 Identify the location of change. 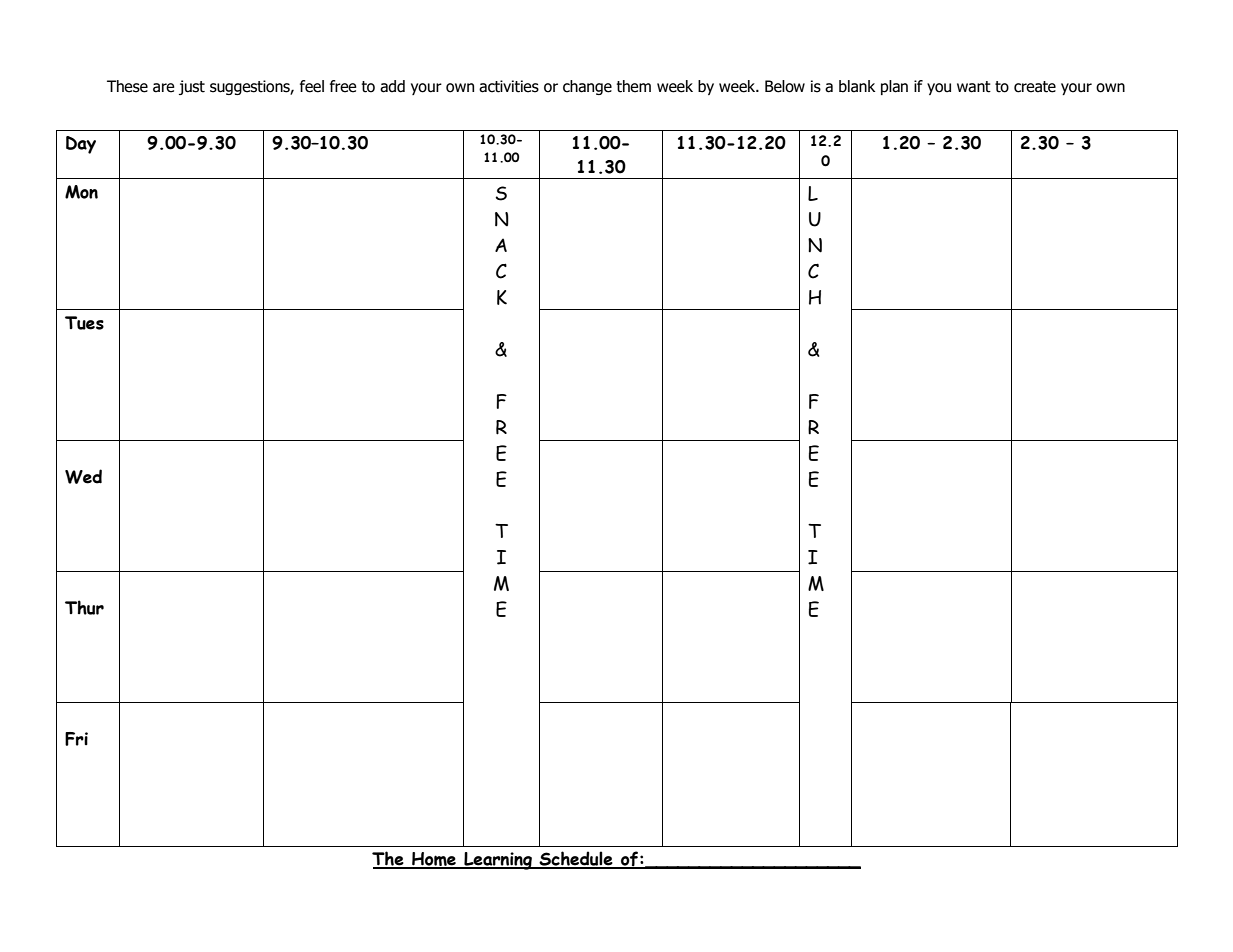
(587, 87).
